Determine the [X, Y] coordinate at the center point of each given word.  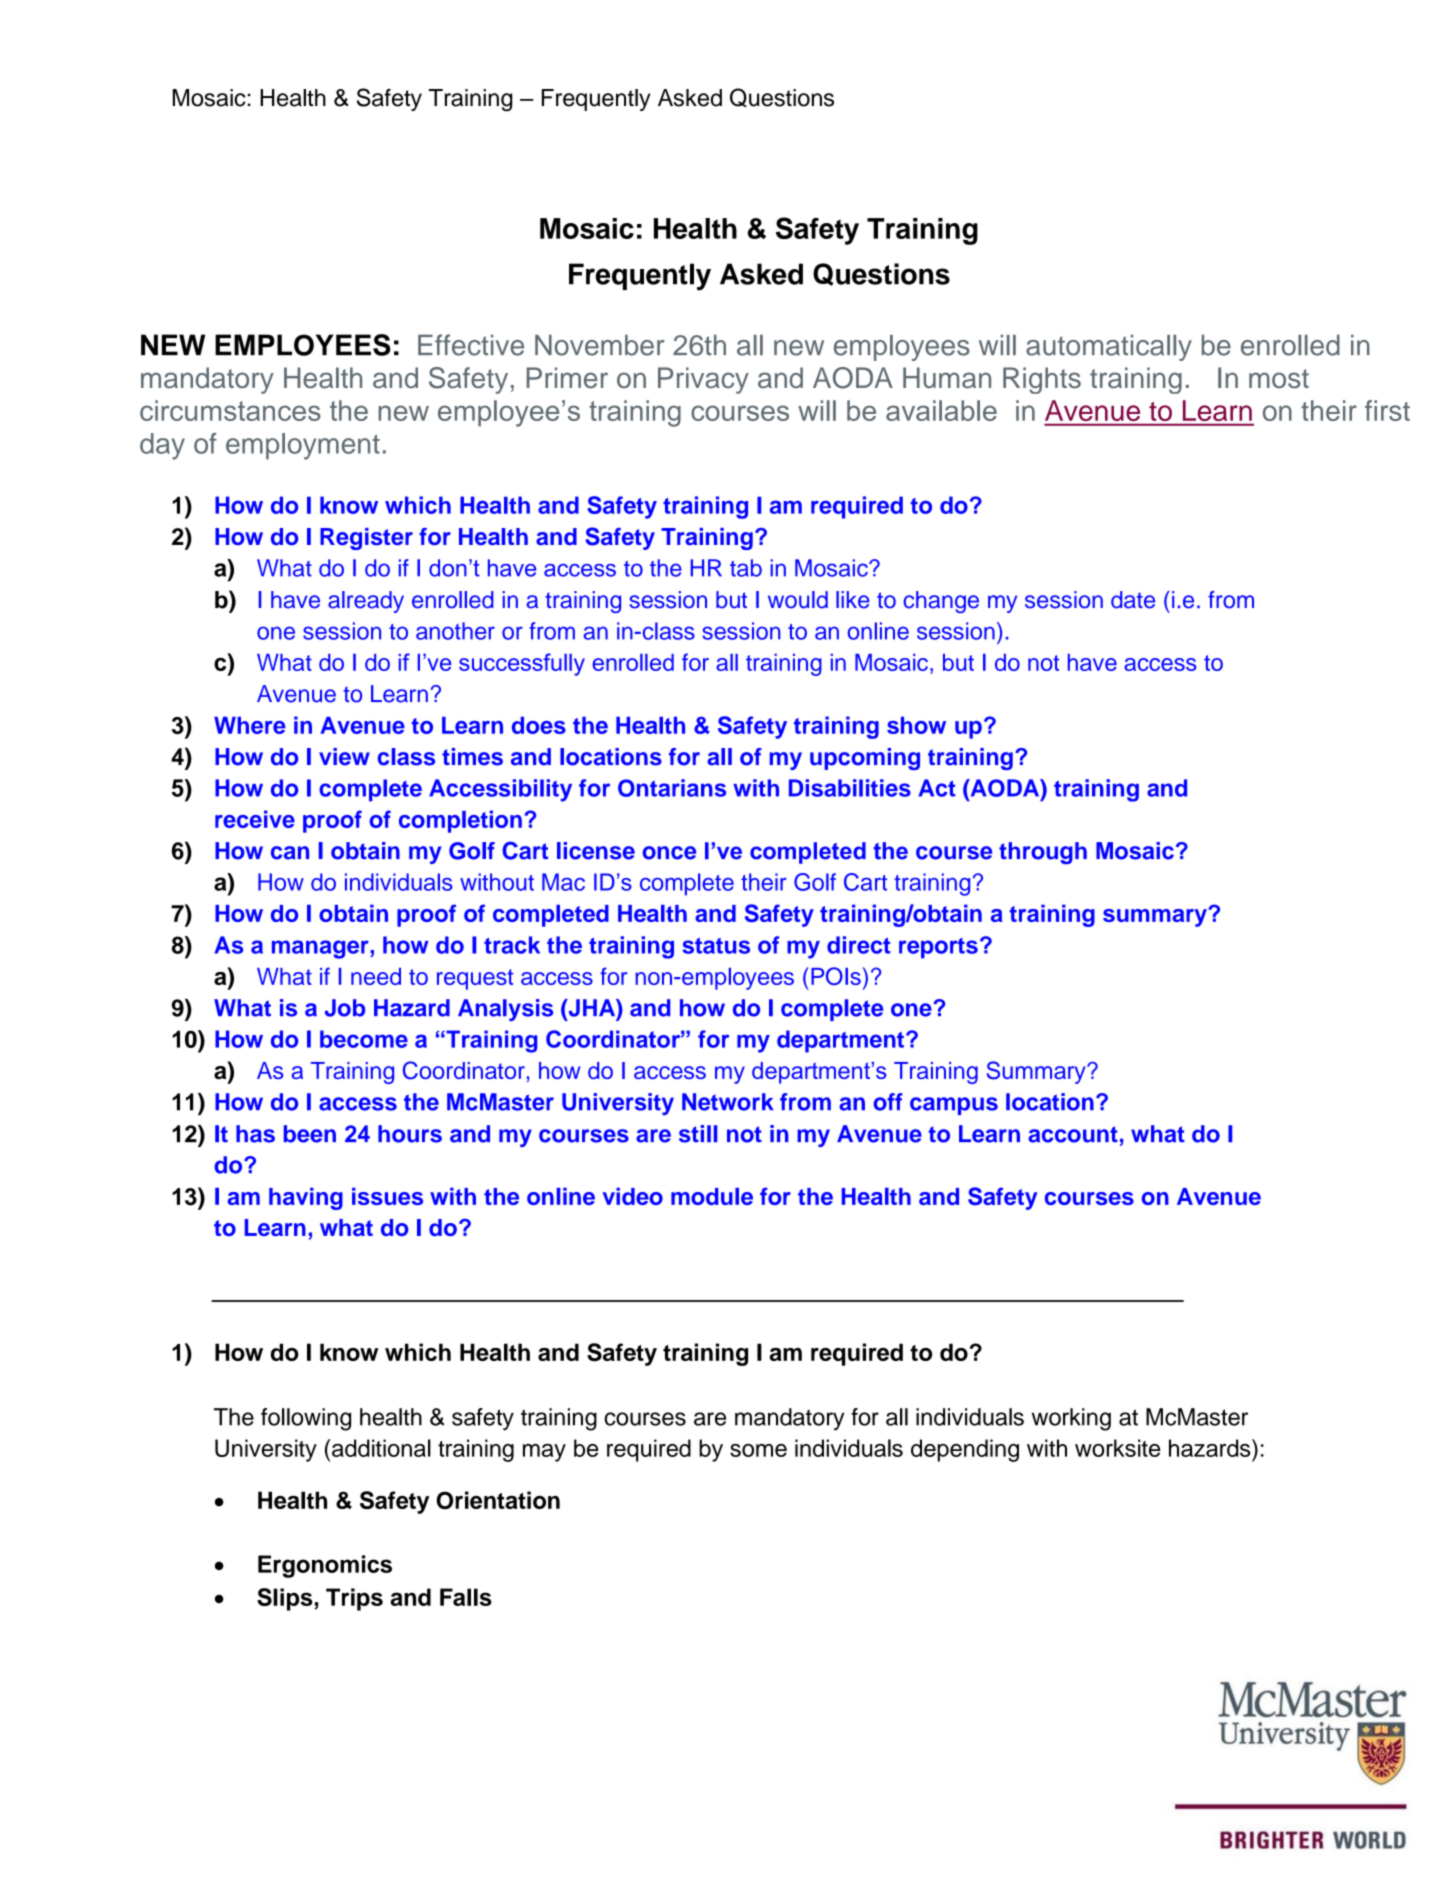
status [716, 946]
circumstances [230, 410]
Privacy [703, 380]
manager [321, 949]
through [1043, 853]
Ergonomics [325, 1566]
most [1279, 379]
